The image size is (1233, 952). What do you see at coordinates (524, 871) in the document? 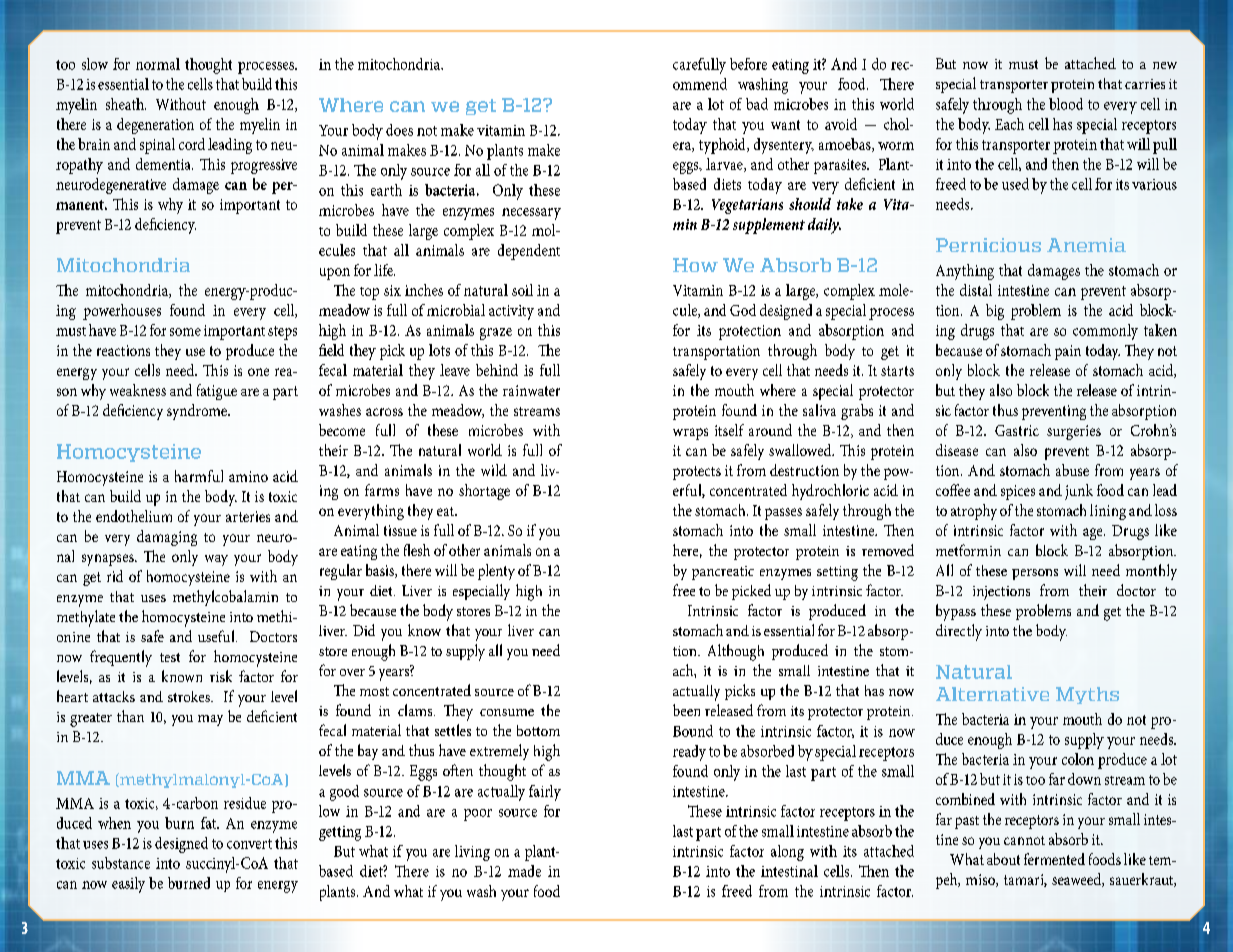
I see `made` at bounding box center [524, 871].
